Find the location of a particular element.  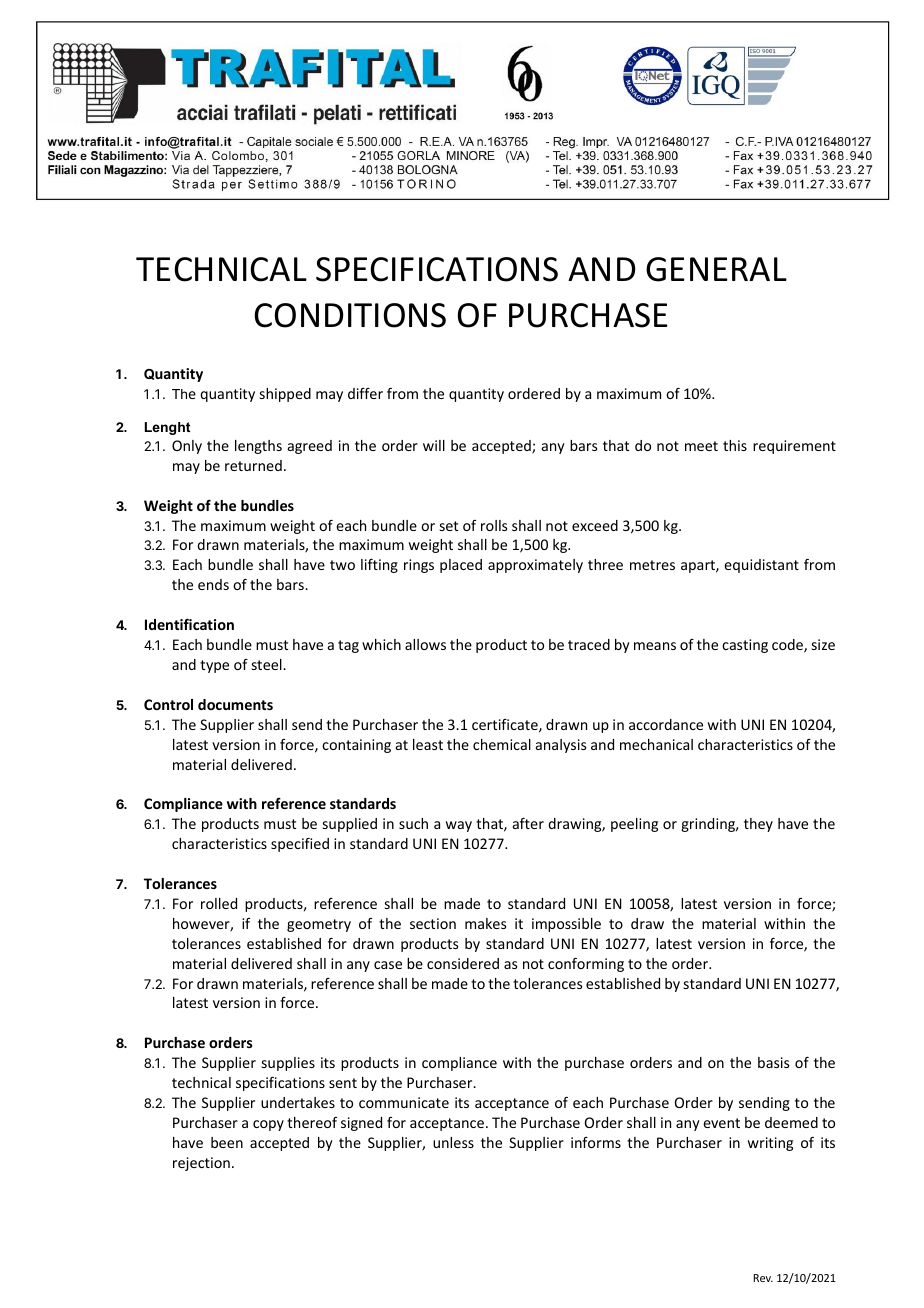

communicate is located at coordinates (404, 1102).
